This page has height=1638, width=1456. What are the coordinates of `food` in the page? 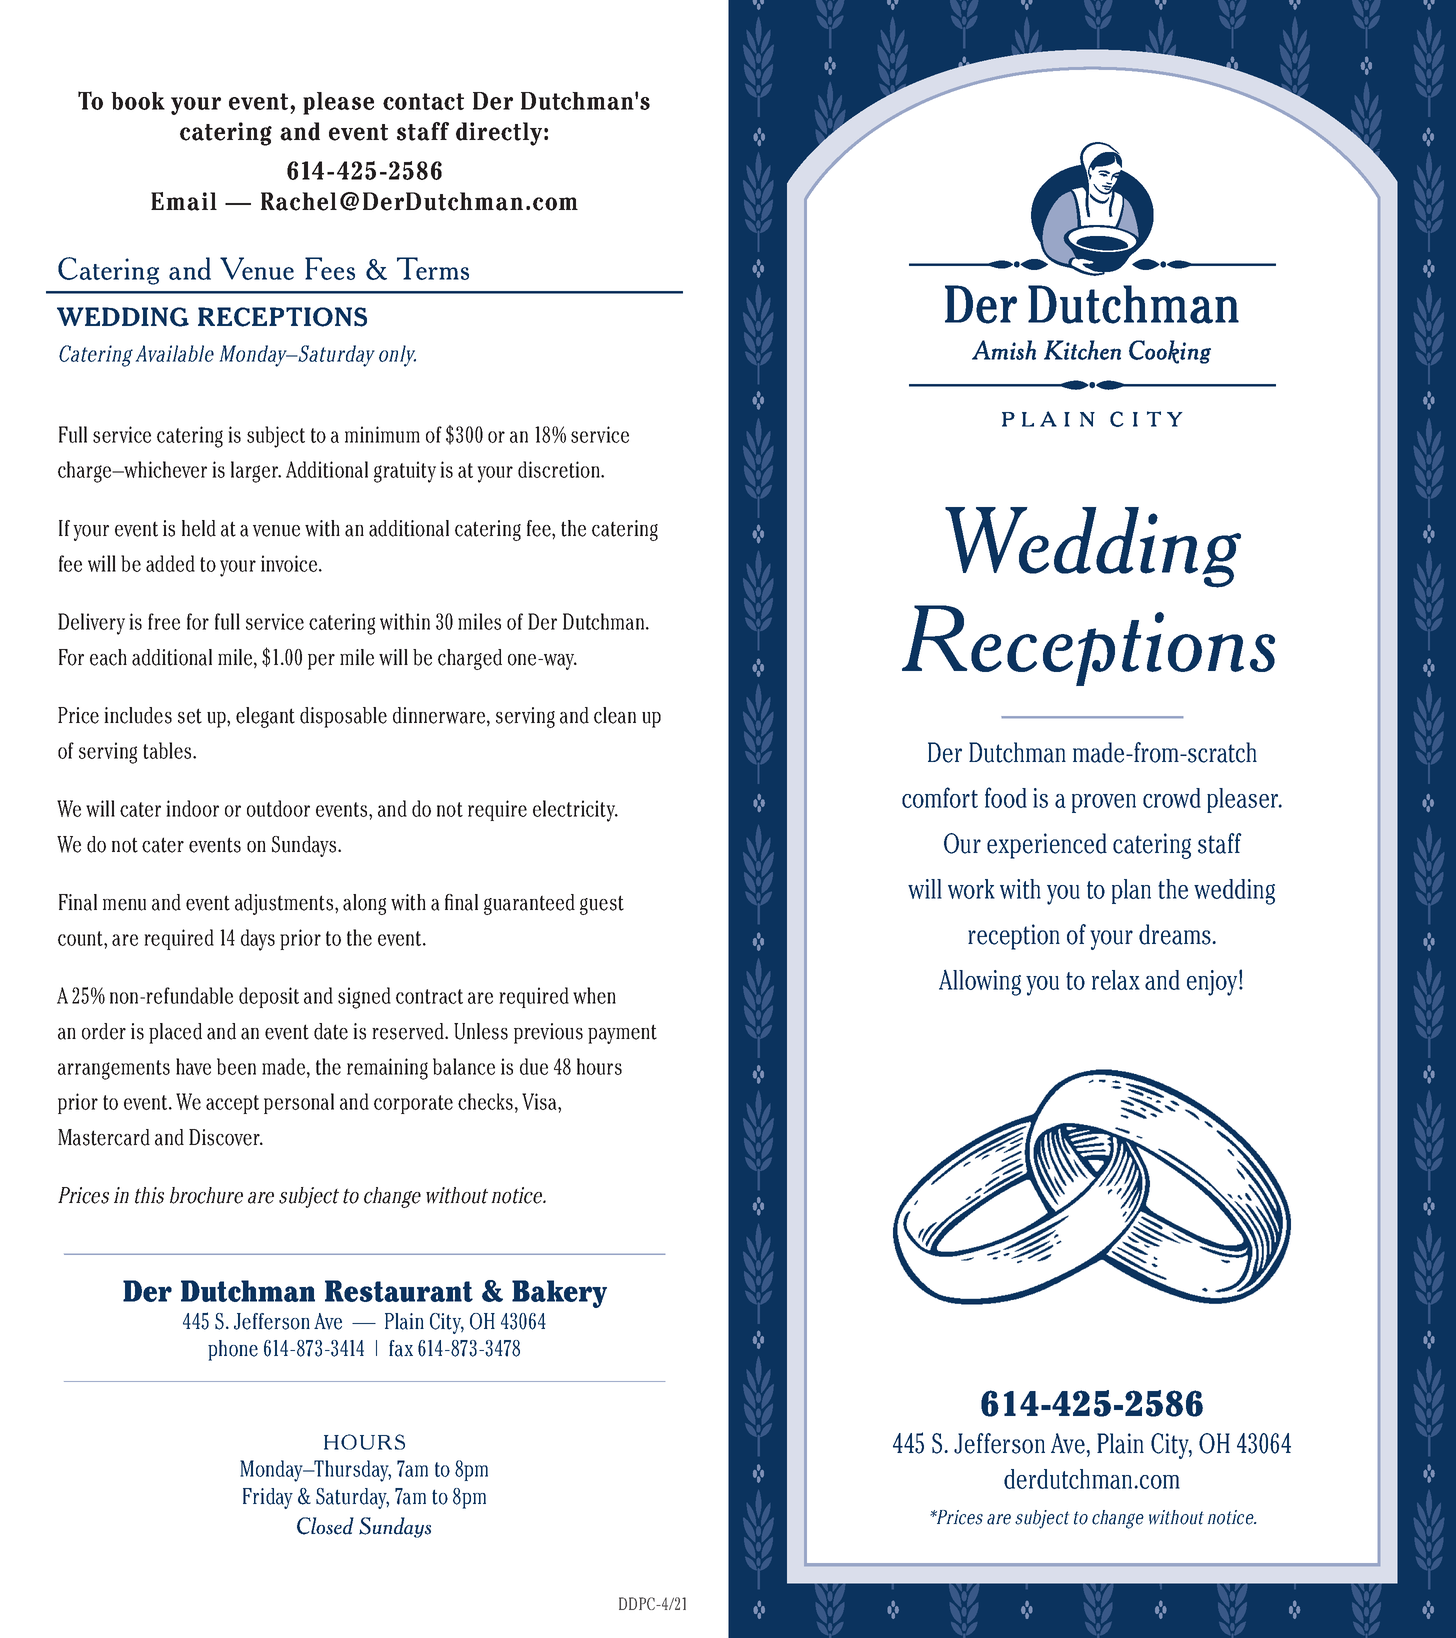 It's located at (1006, 797).
